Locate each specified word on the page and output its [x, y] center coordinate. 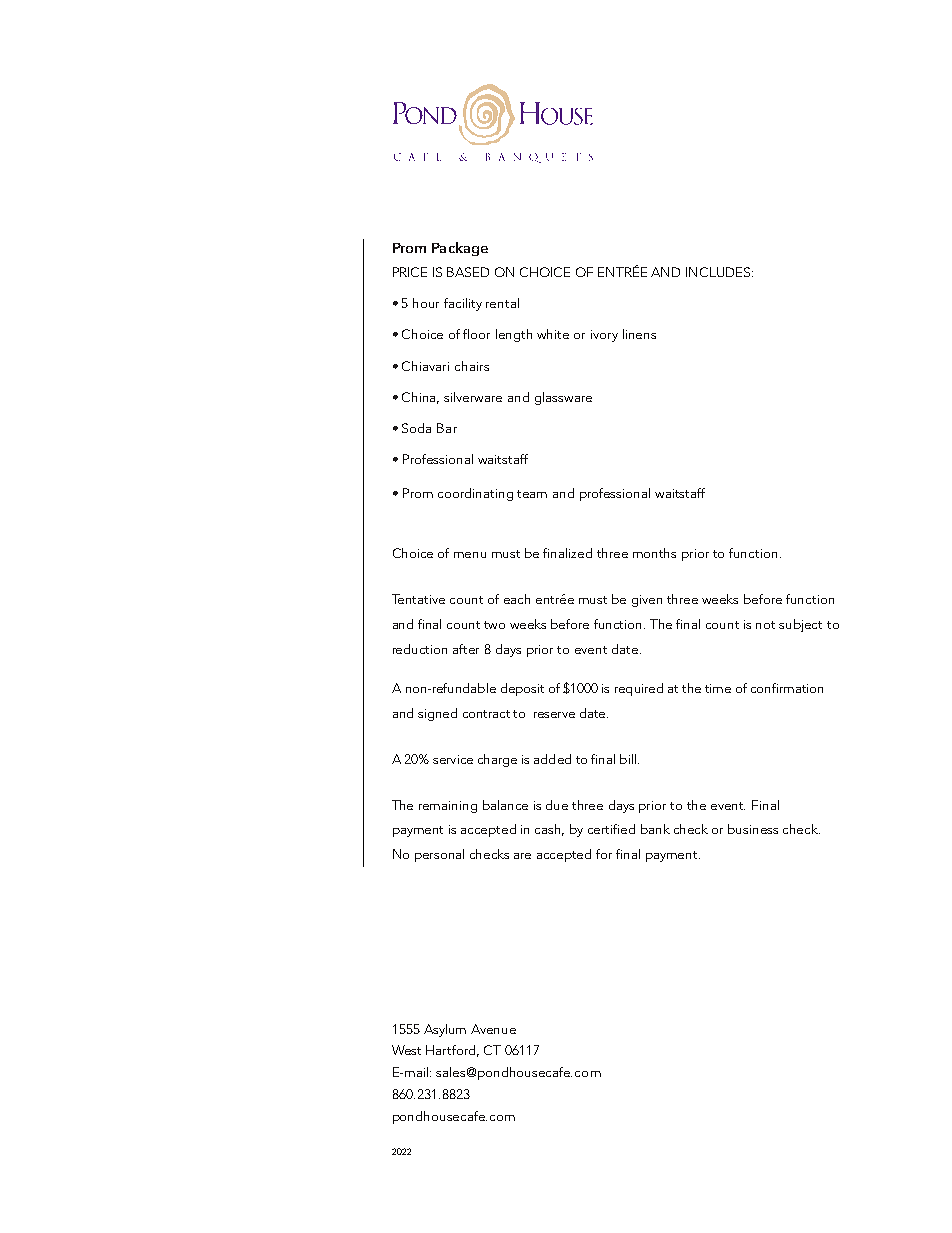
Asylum [445, 1030]
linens [639, 334]
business [753, 829]
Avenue [493, 1029]
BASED [468, 272]
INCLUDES [719, 272]
